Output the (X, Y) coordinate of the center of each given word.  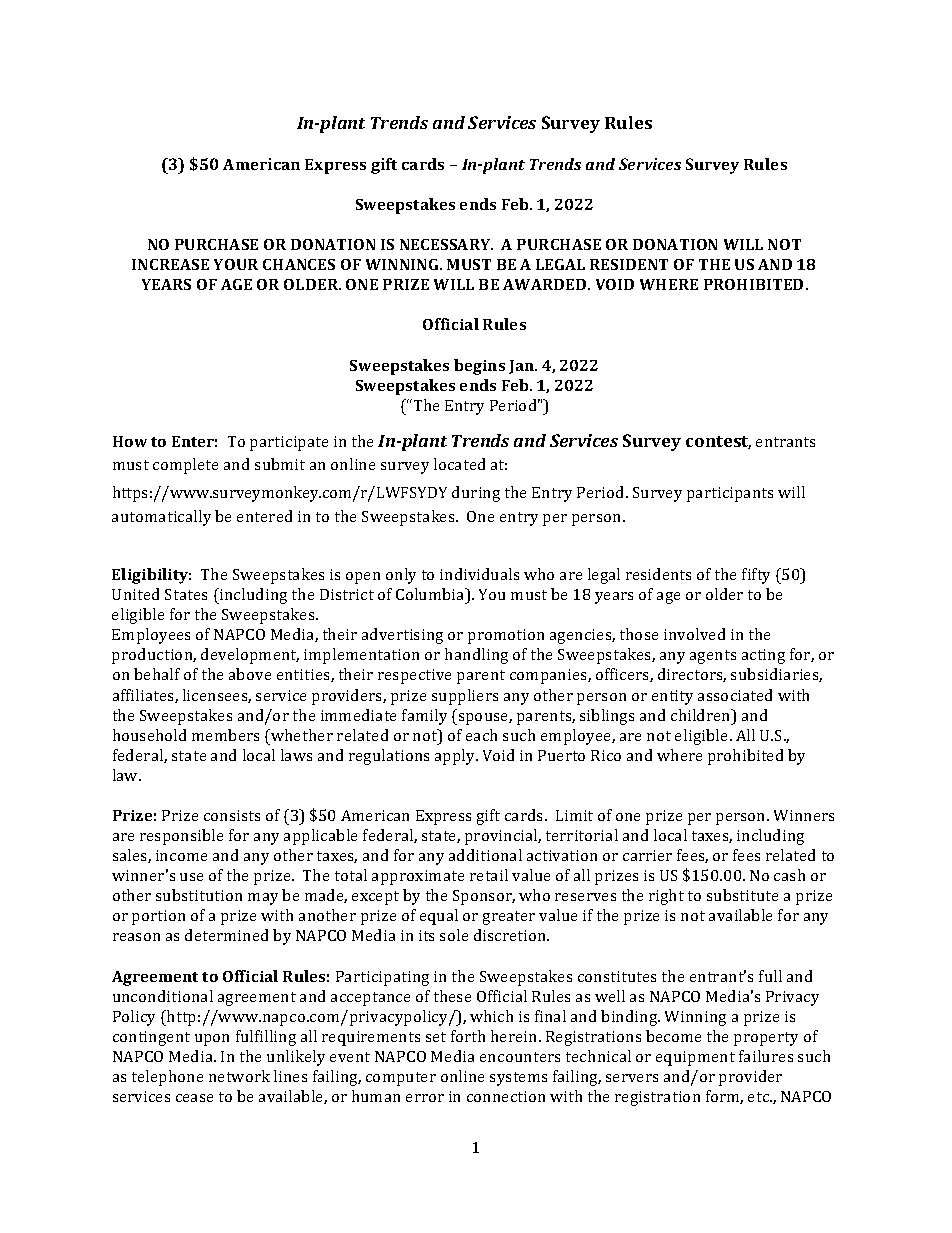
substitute (742, 895)
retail (489, 875)
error (425, 1098)
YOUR (236, 264)
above (250, 674)
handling (476, 656)
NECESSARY (446, 244)
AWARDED (546, 284)
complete (185, 466)
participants (730, 494)
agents (713, 657)
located (459, 464)
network (239, 1076)
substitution (199, 895)
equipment (695, 1058)
